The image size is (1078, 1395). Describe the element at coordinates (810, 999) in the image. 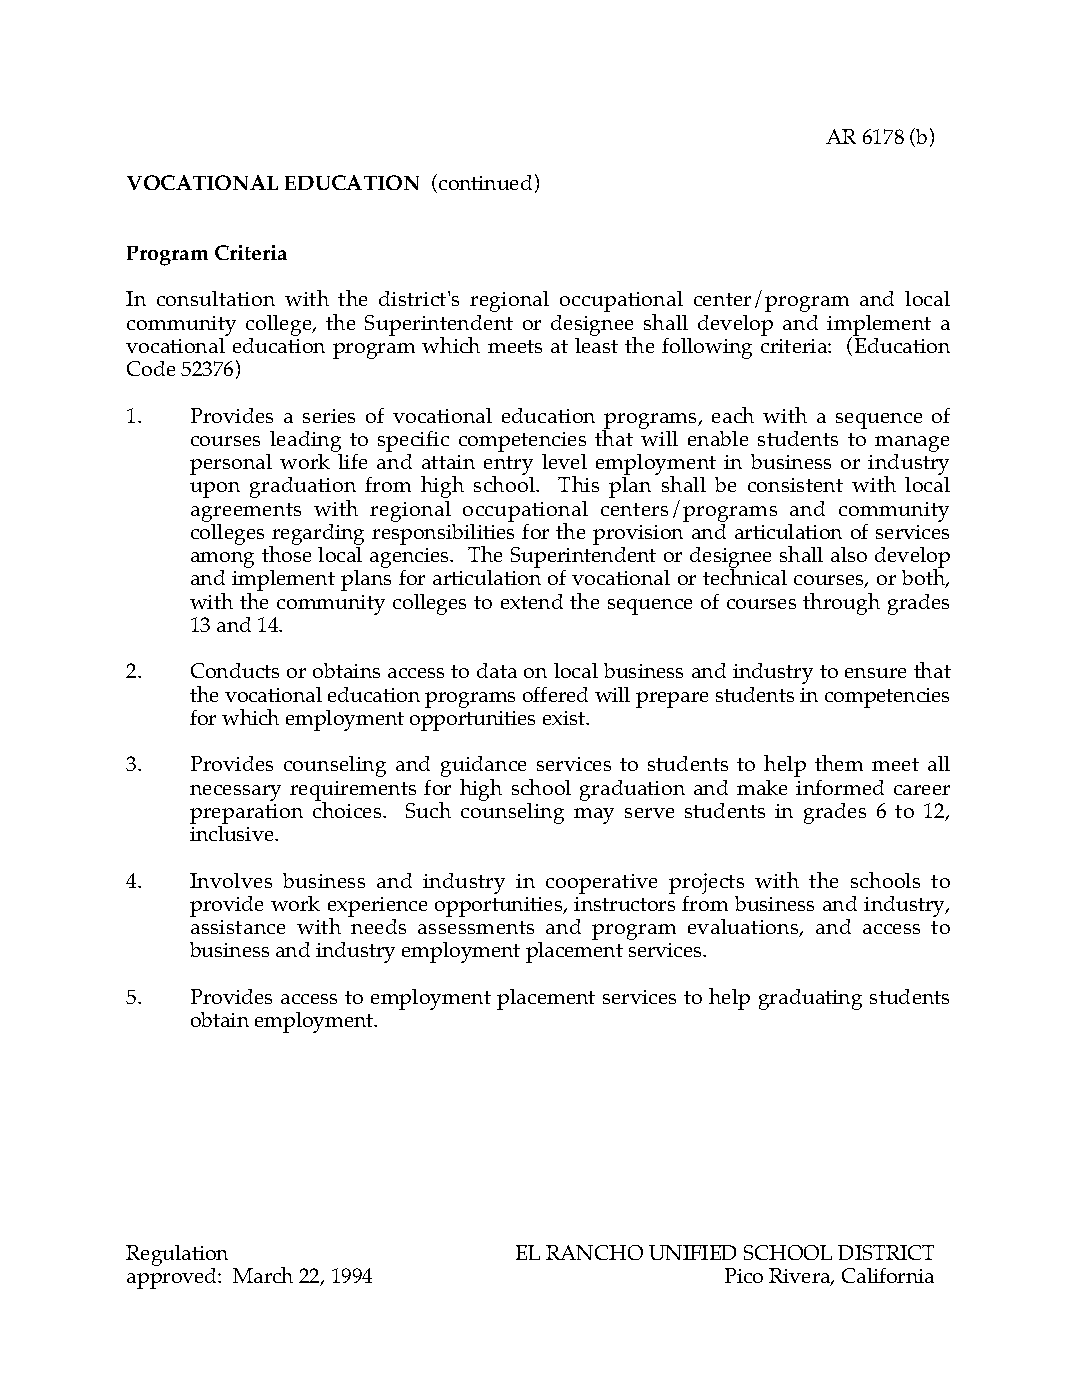

I see `graduating` at that location.
